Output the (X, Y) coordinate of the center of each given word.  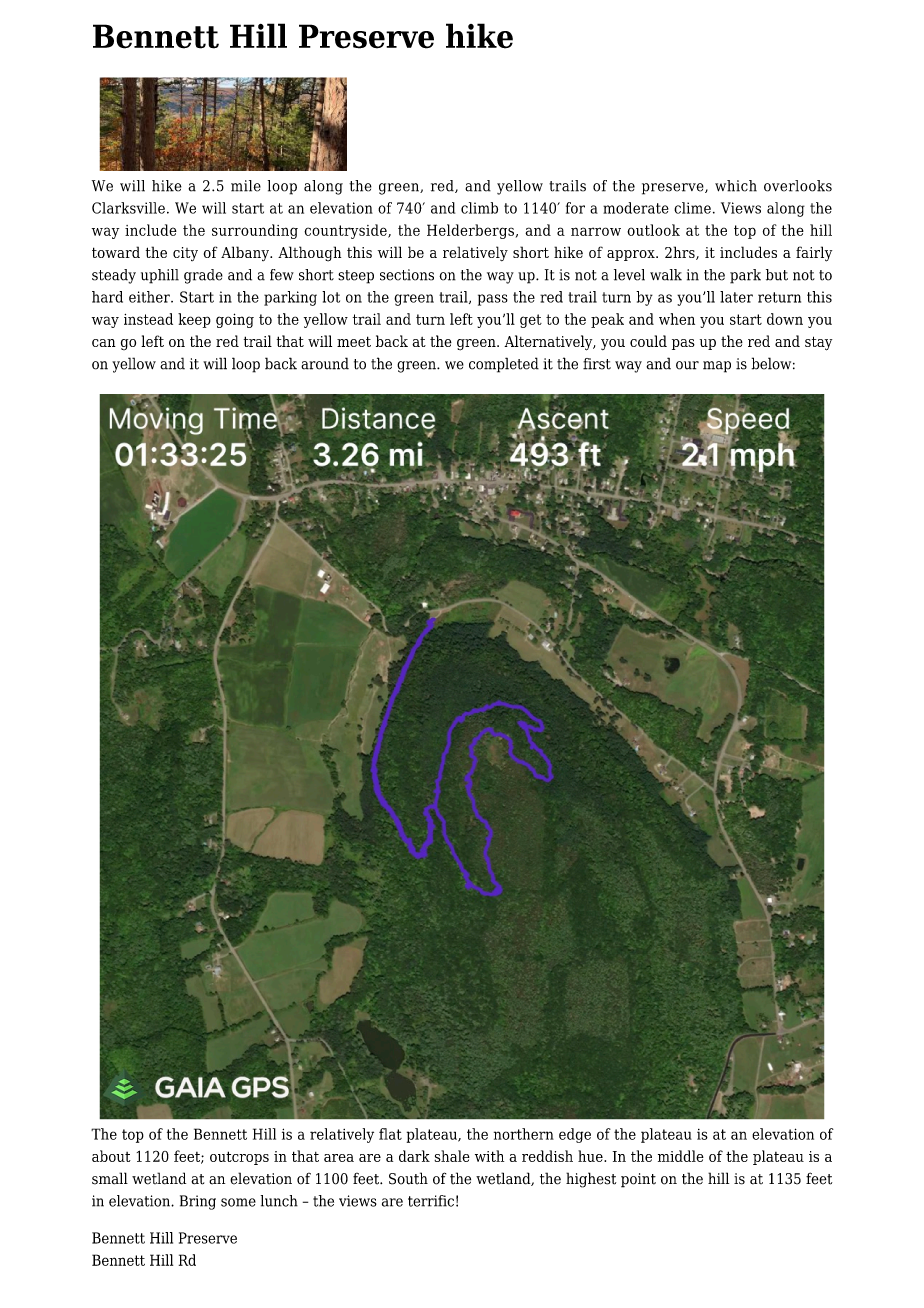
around (325, 363)
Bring (198, 1202)
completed (504, 365)
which (736, 186)
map (717, 367)
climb (479, 208)
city (185, 254)
